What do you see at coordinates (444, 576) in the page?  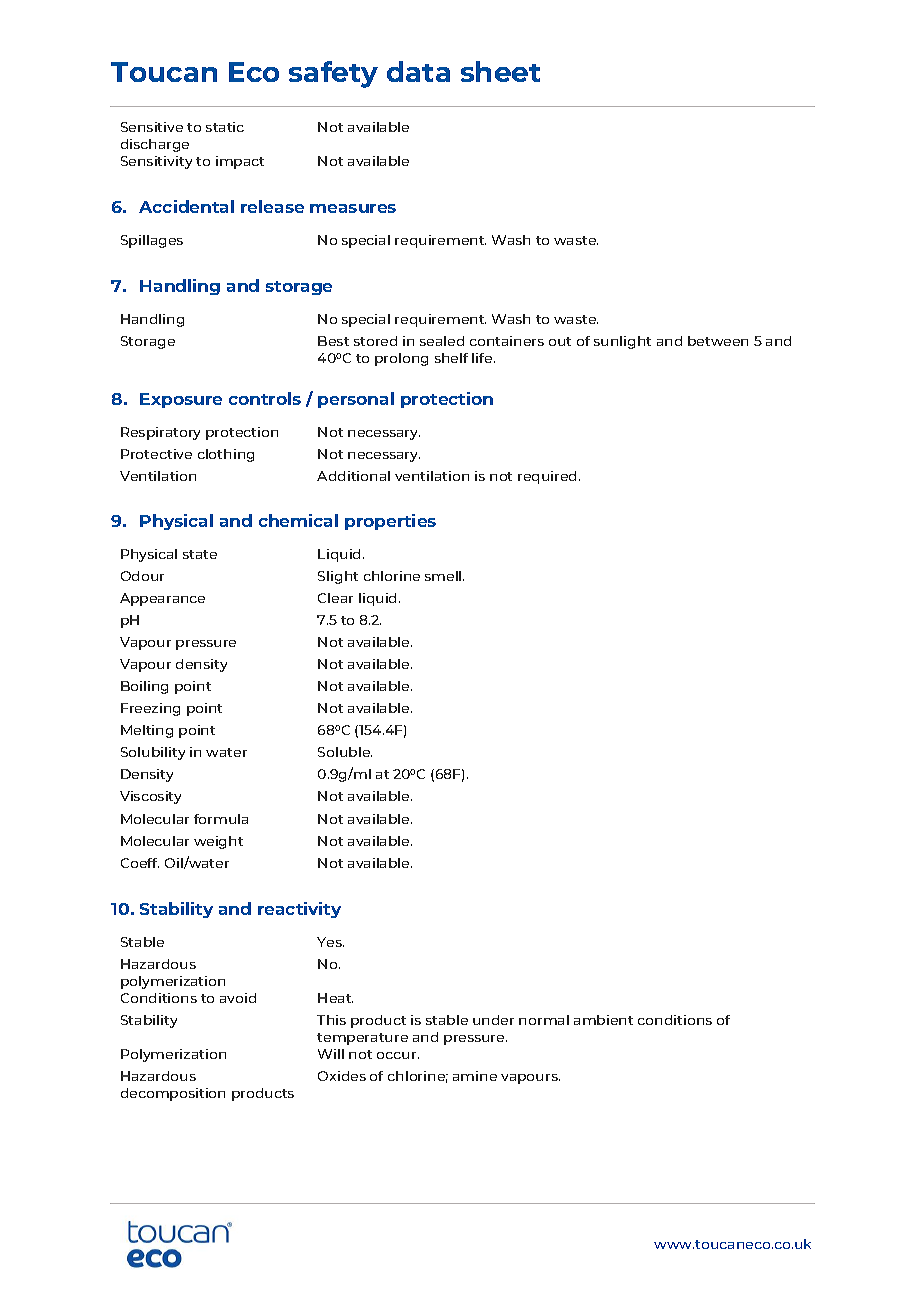 I see `smell` at bounding box center [444, 576].
